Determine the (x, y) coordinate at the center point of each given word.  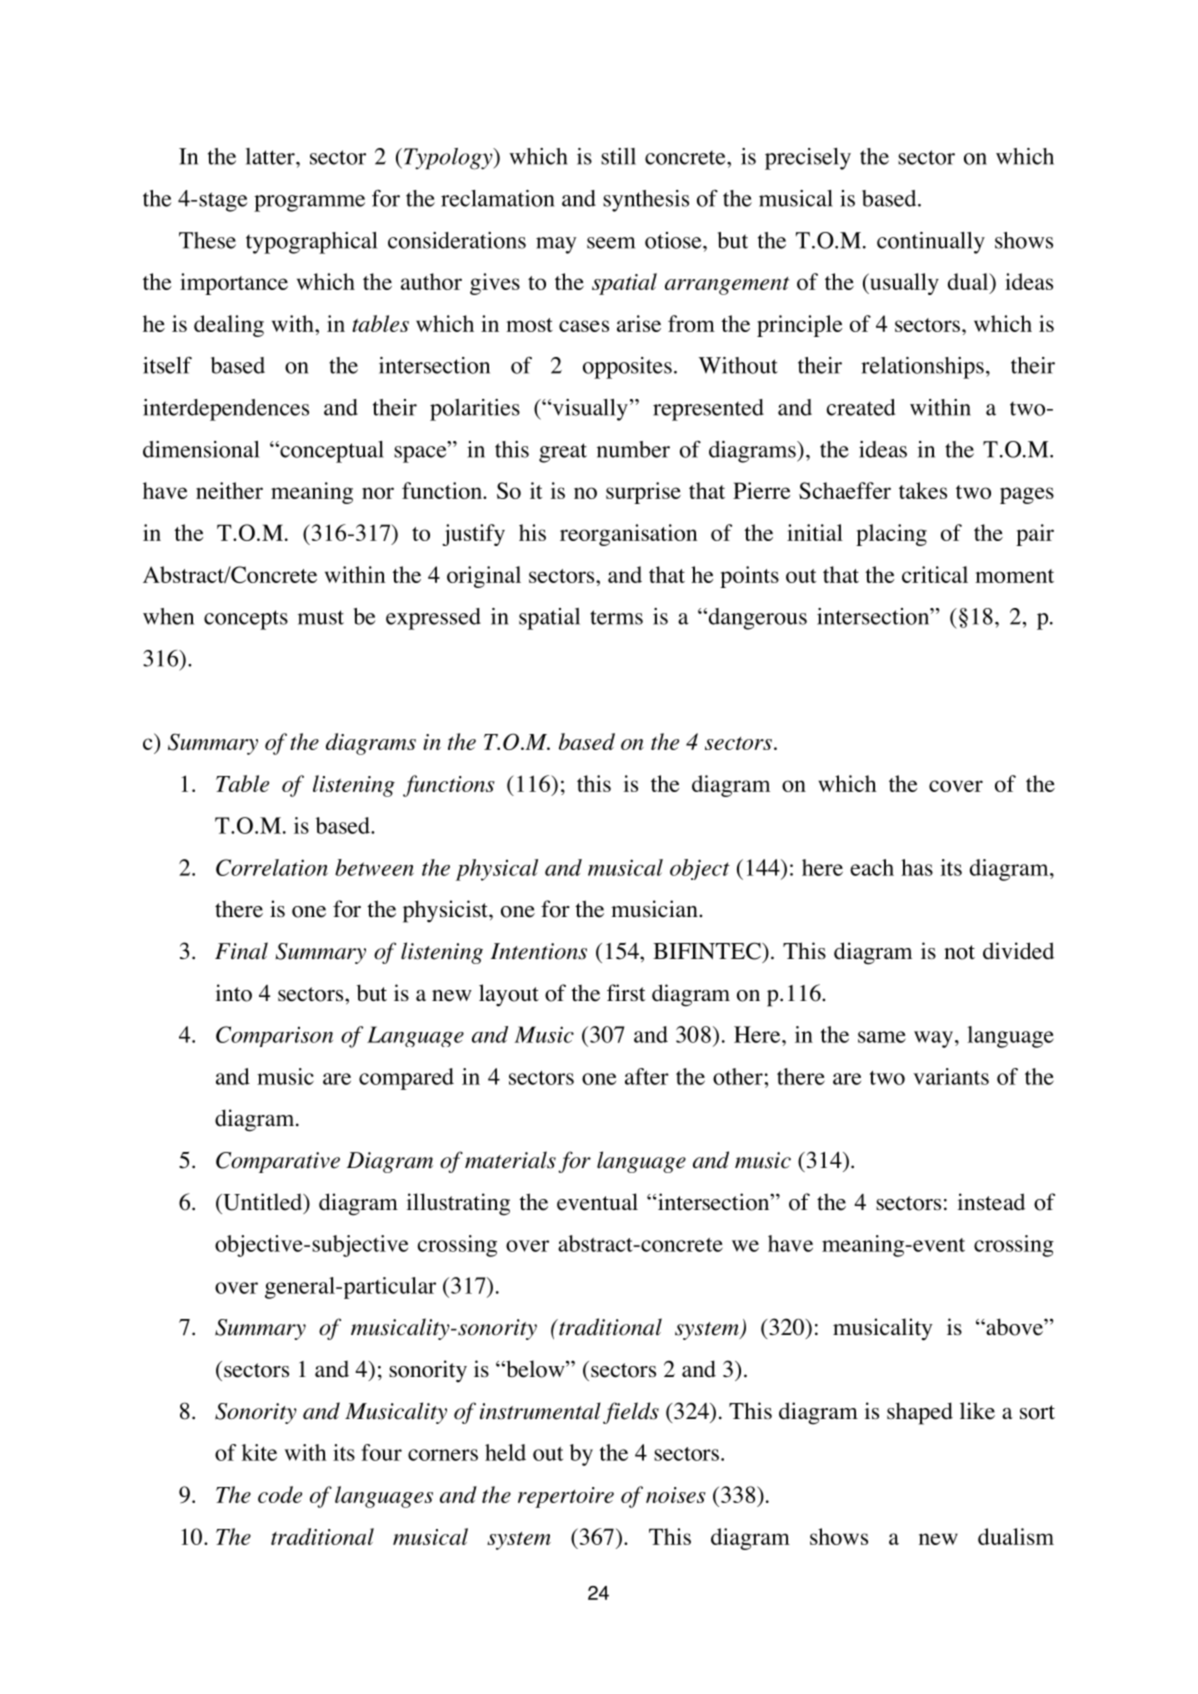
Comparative (278, 1162)
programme (309, 203)
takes (923, 490)
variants (951, 1076)
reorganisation (628, 535)
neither (229, 490)
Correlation (272, 867)
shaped (920, 1413)
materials (510, 1160)
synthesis (646, 201)
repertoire (566, 1497)
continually (931, 243)
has (917, 867)
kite (259, 1452)
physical (497, 870)
